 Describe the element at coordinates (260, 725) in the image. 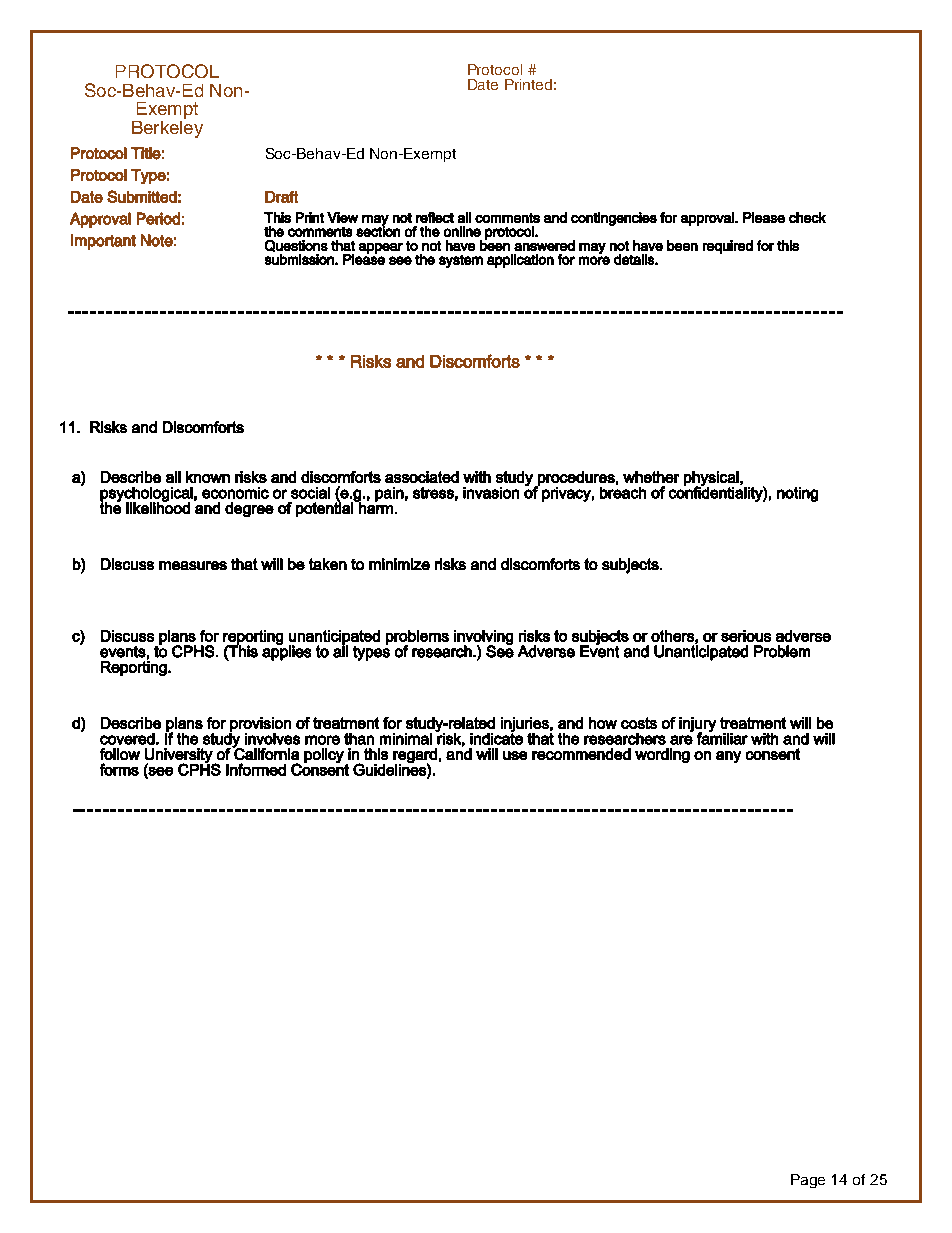

I see `provision` at that location.
